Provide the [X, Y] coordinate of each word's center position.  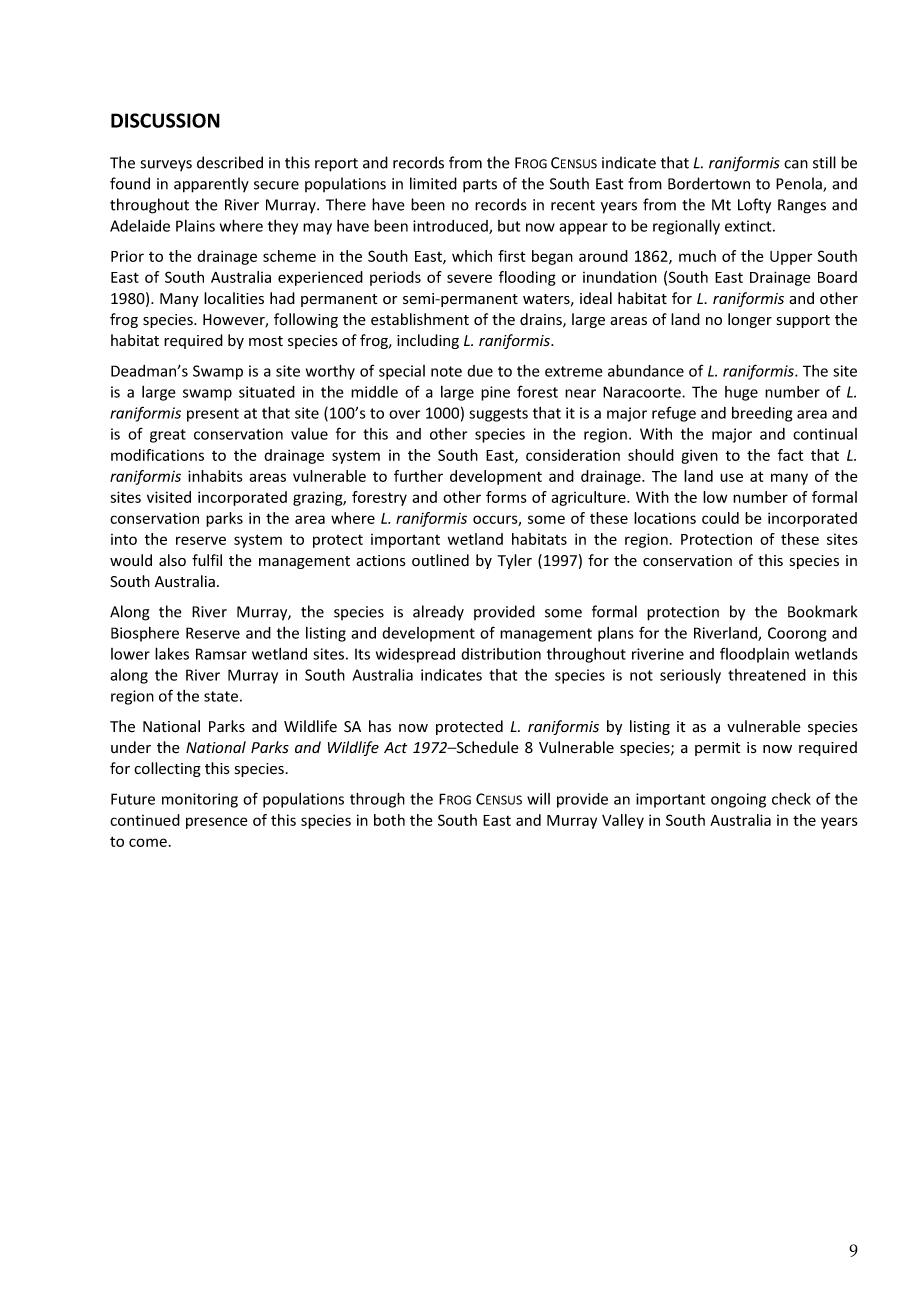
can [796, 164]
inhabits [215, 476]
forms [506, 497]
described [230, 162]
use [731, 477]
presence [216, 823]
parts [480, 186]
